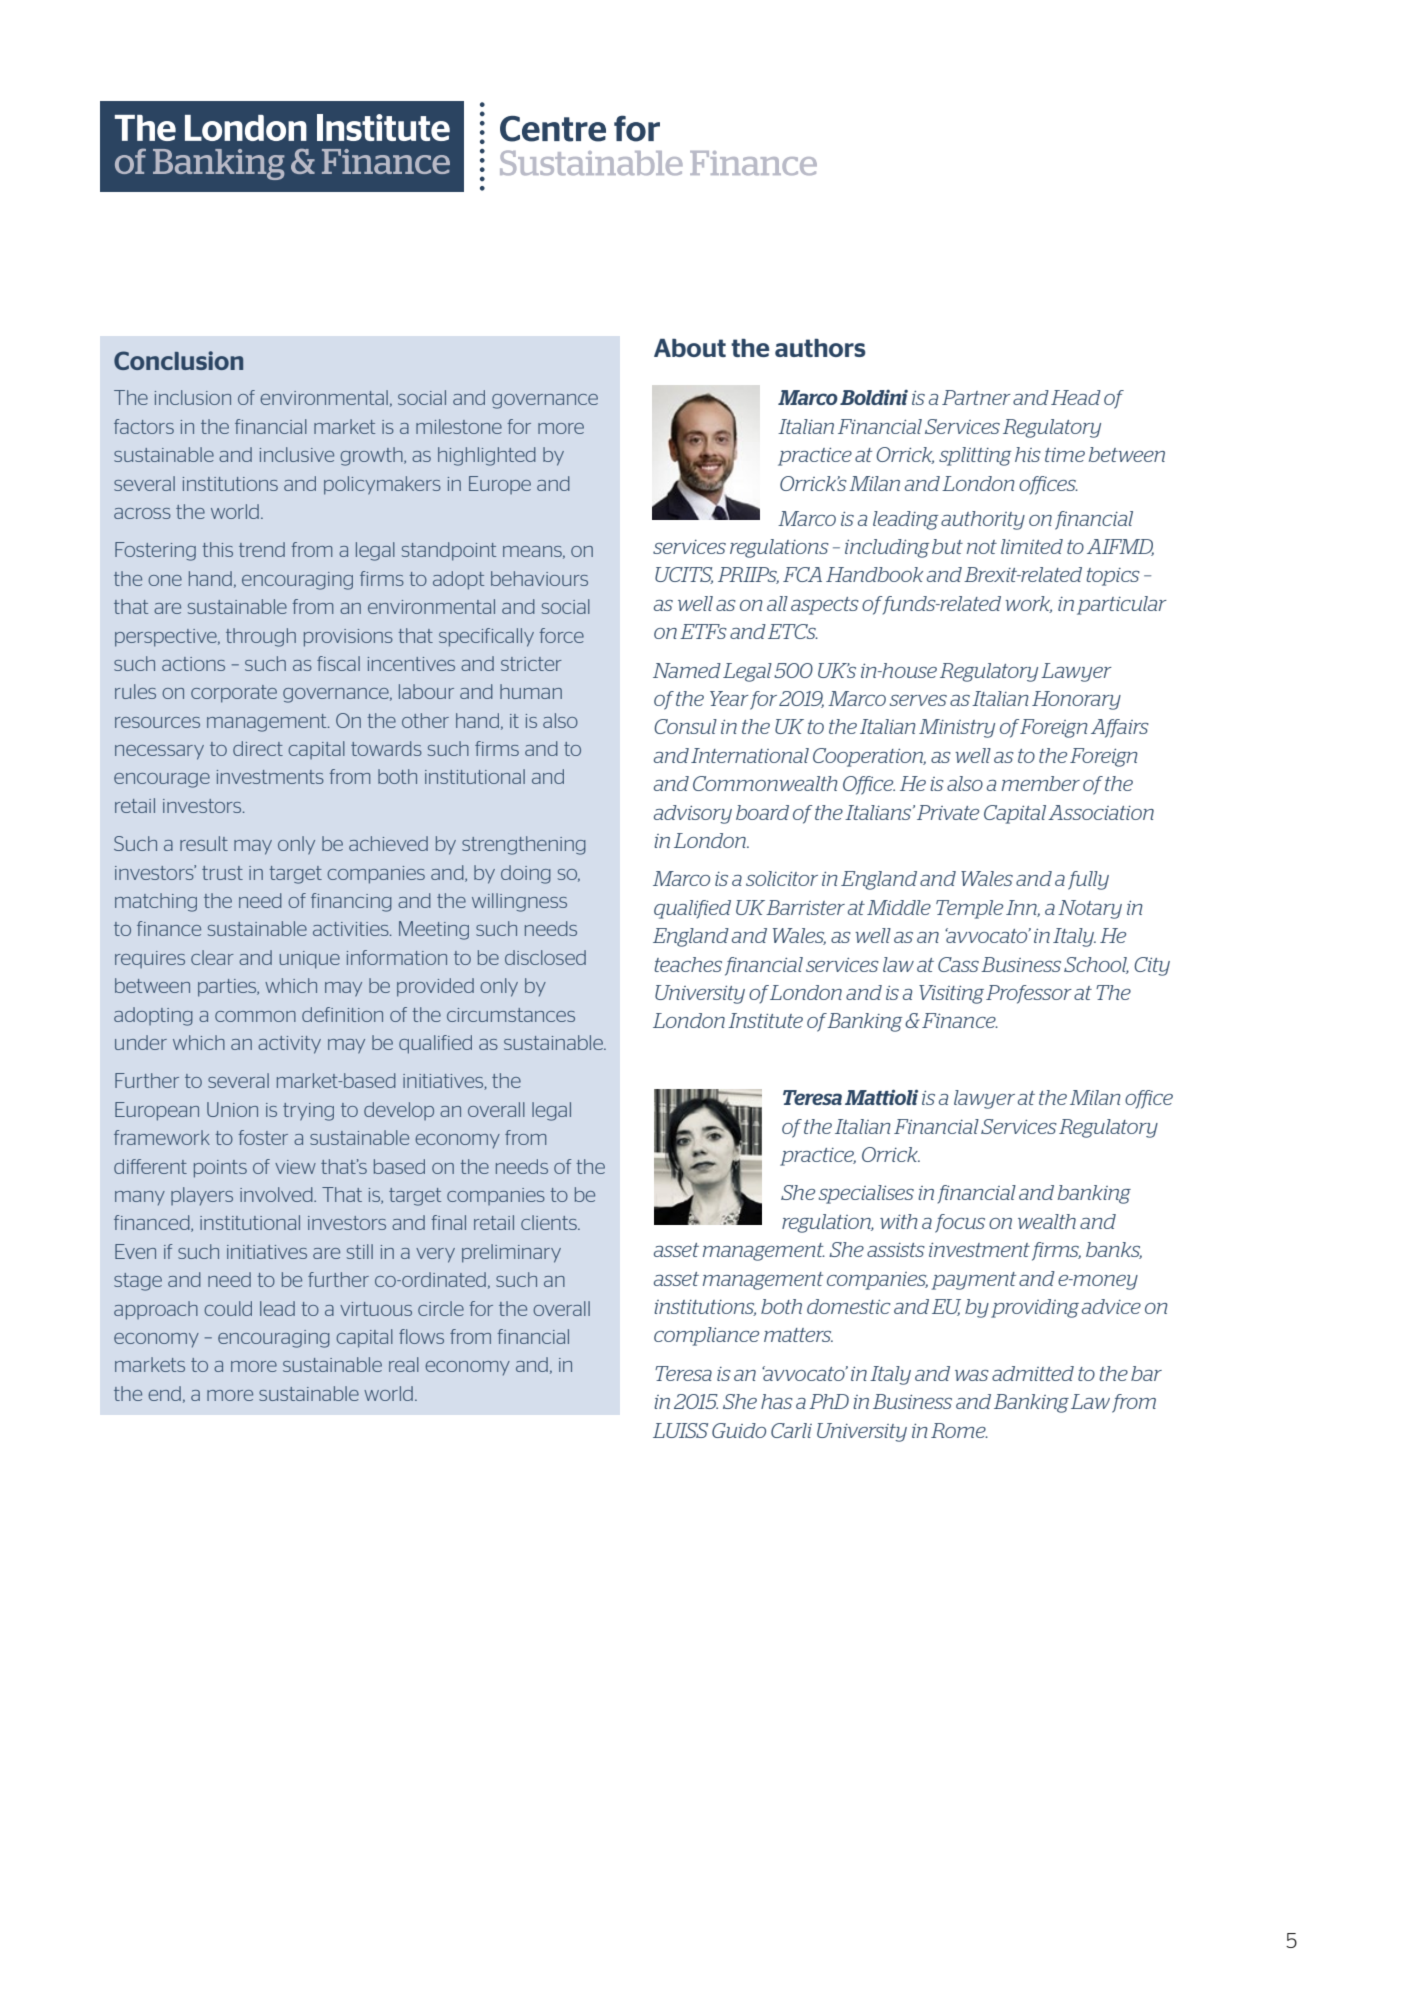  What do you see at coordinates (1076, 700) in the image?
I see `Honorary` at bounding box center [1076, 700].
